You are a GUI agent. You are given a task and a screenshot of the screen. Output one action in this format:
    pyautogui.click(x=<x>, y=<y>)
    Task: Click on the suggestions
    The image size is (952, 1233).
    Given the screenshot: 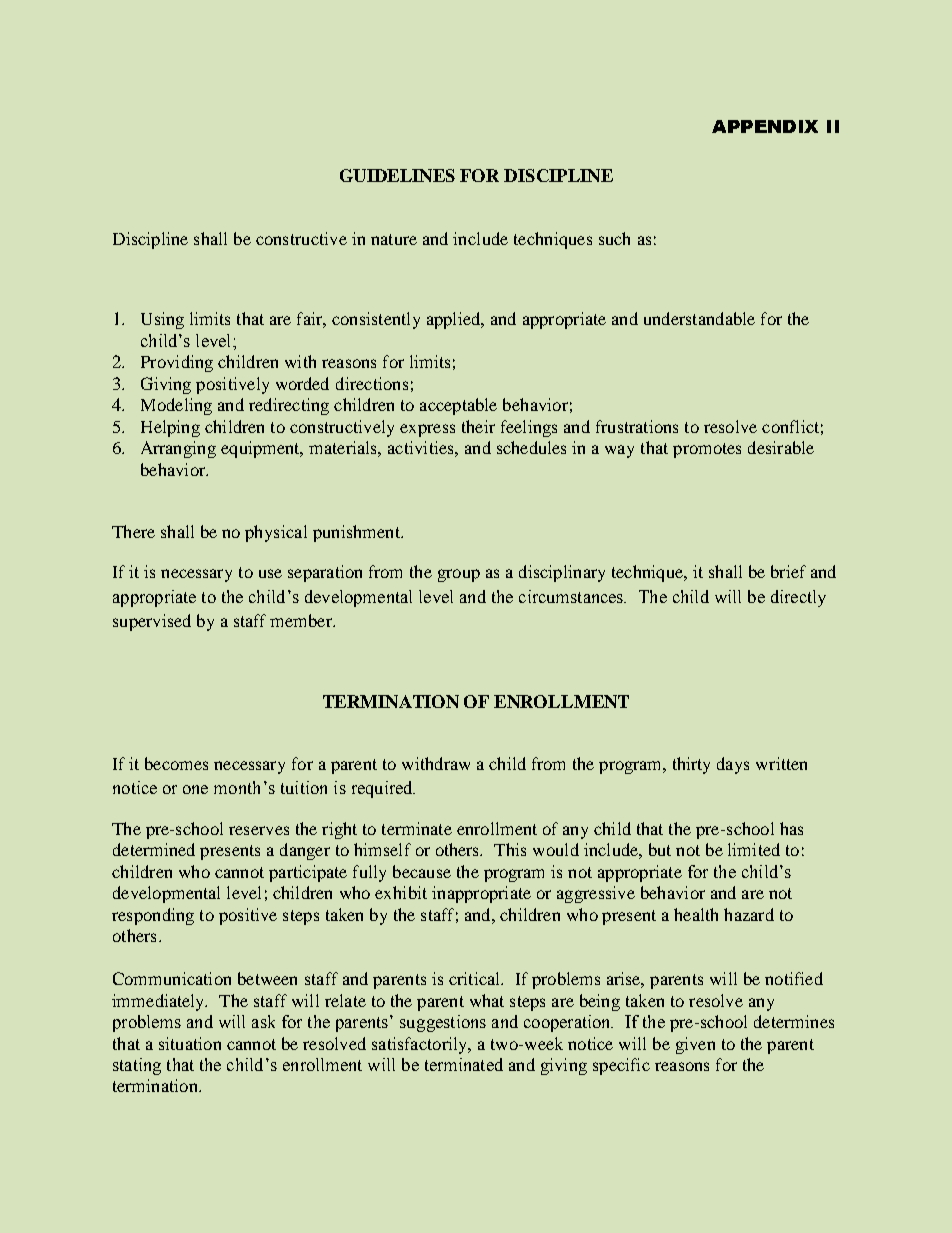 What is the action you would take?
    pyautogui.click(x=443, y=1023)
